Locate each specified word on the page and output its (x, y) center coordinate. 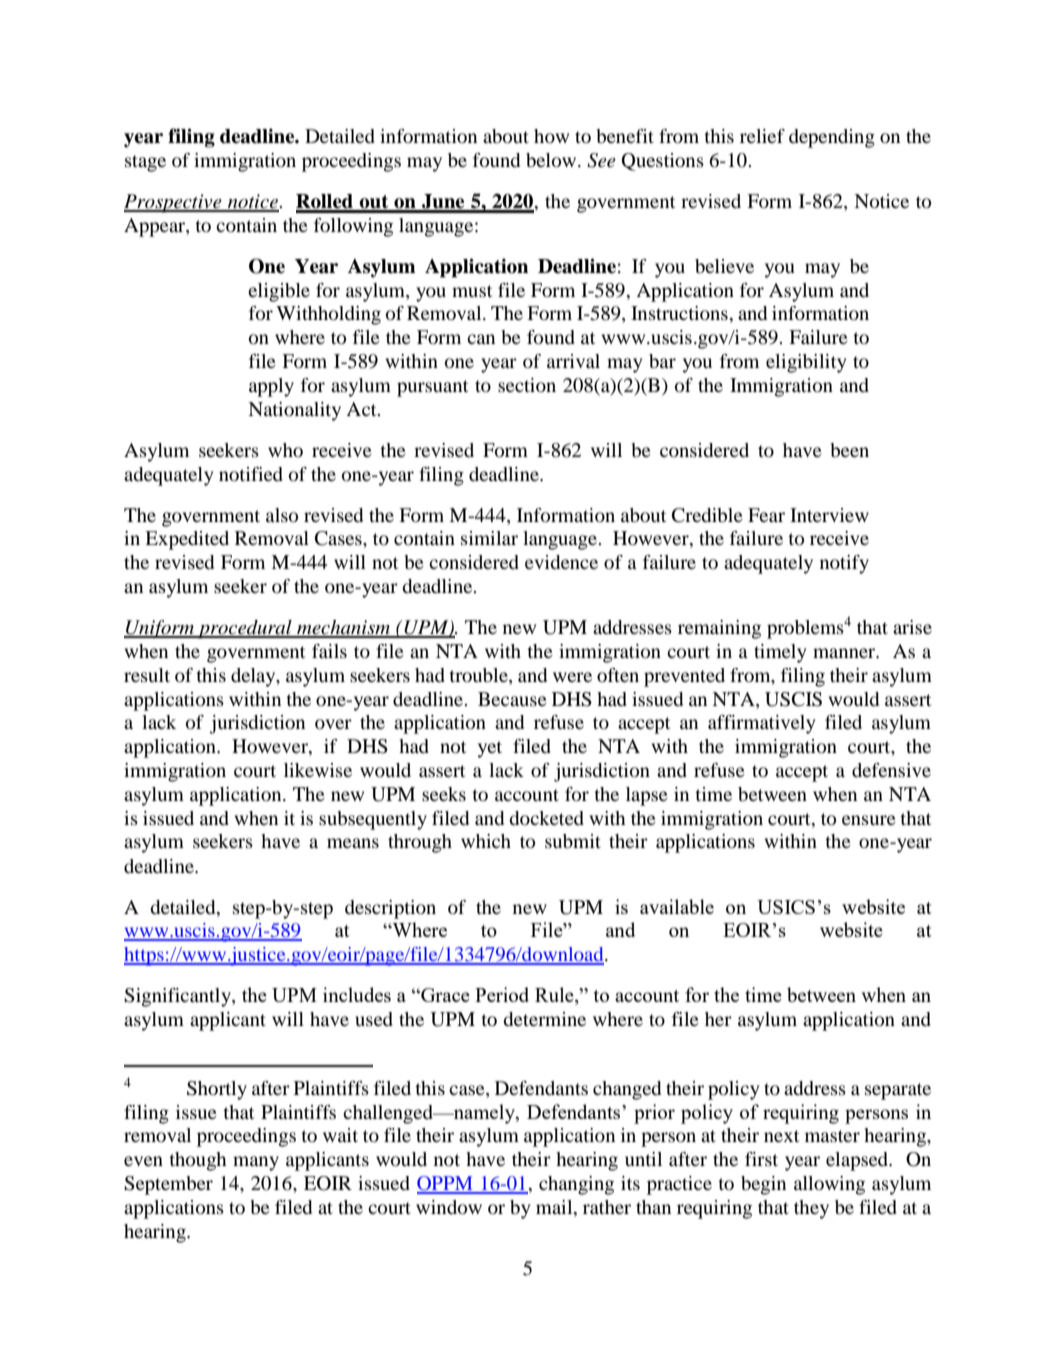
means (353, 843)
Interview (829, 515)
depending (832, 138)
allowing (829, 1185)
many (256, 1163)
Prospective (174, 203)
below (552, 160)
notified (251, 474)
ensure (869, 820)
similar (489, 538)
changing (576, 1185)
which (486, 841)
